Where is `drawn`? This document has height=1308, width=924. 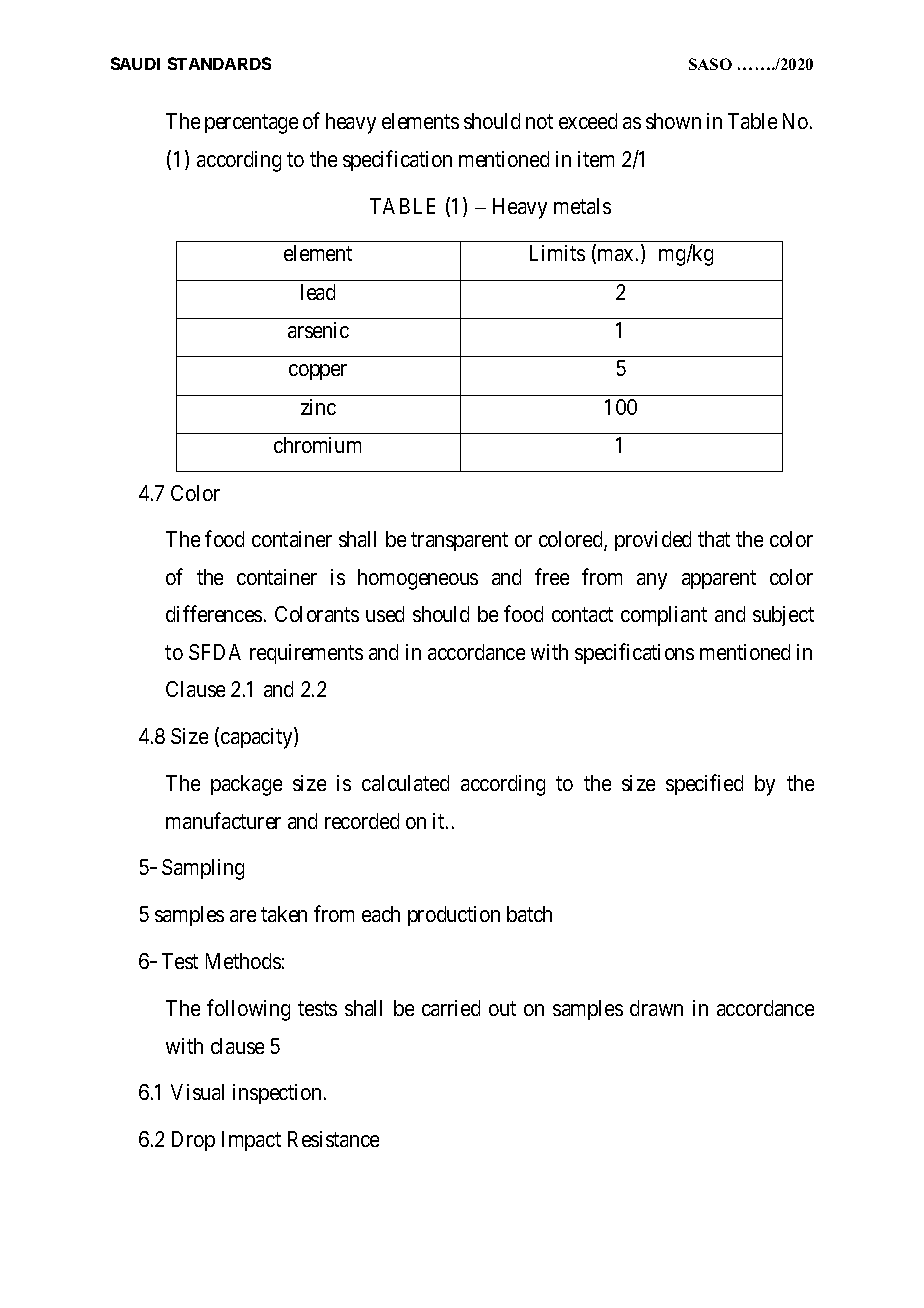
drawn is located at coordinates (656, 1008).
